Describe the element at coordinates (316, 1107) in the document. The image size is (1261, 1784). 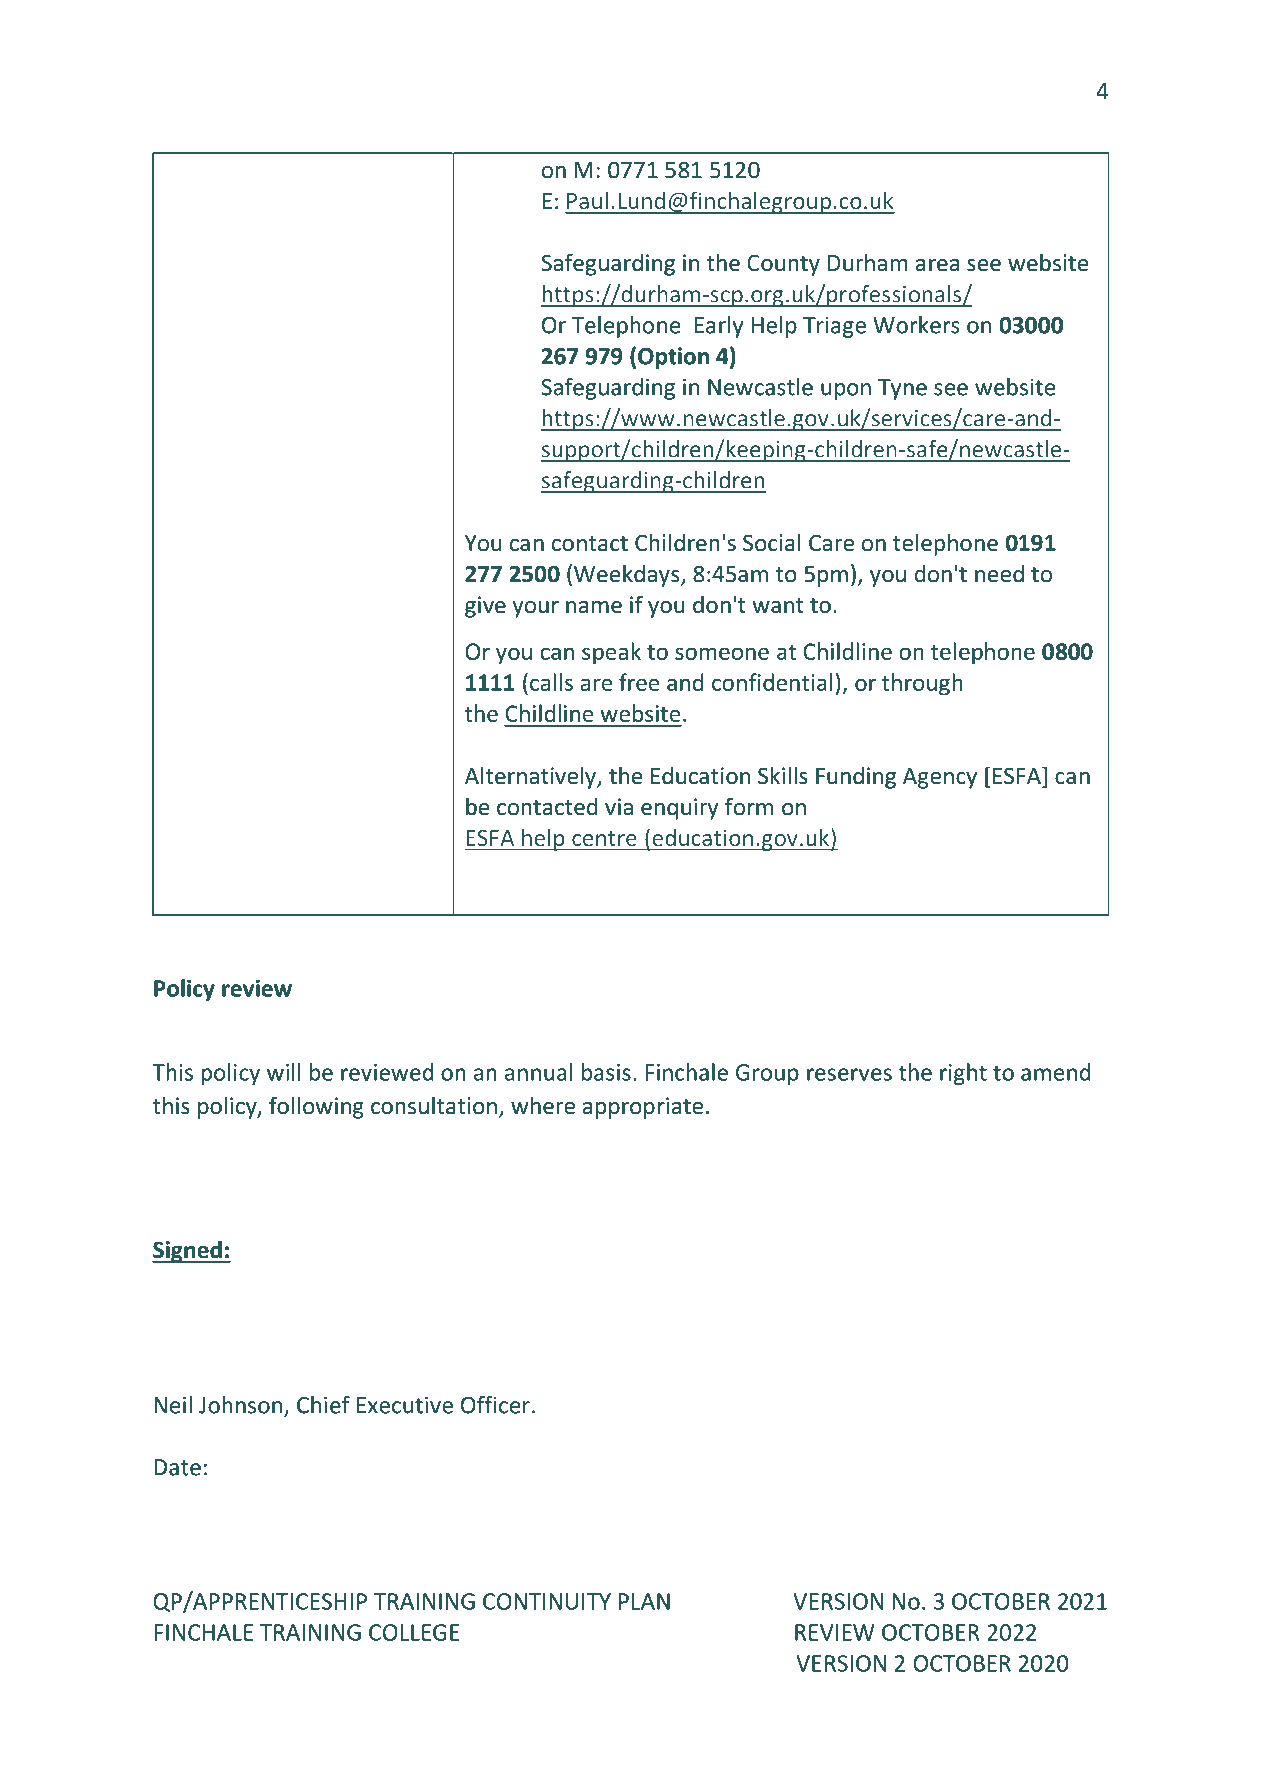
I see `following` at that location.
